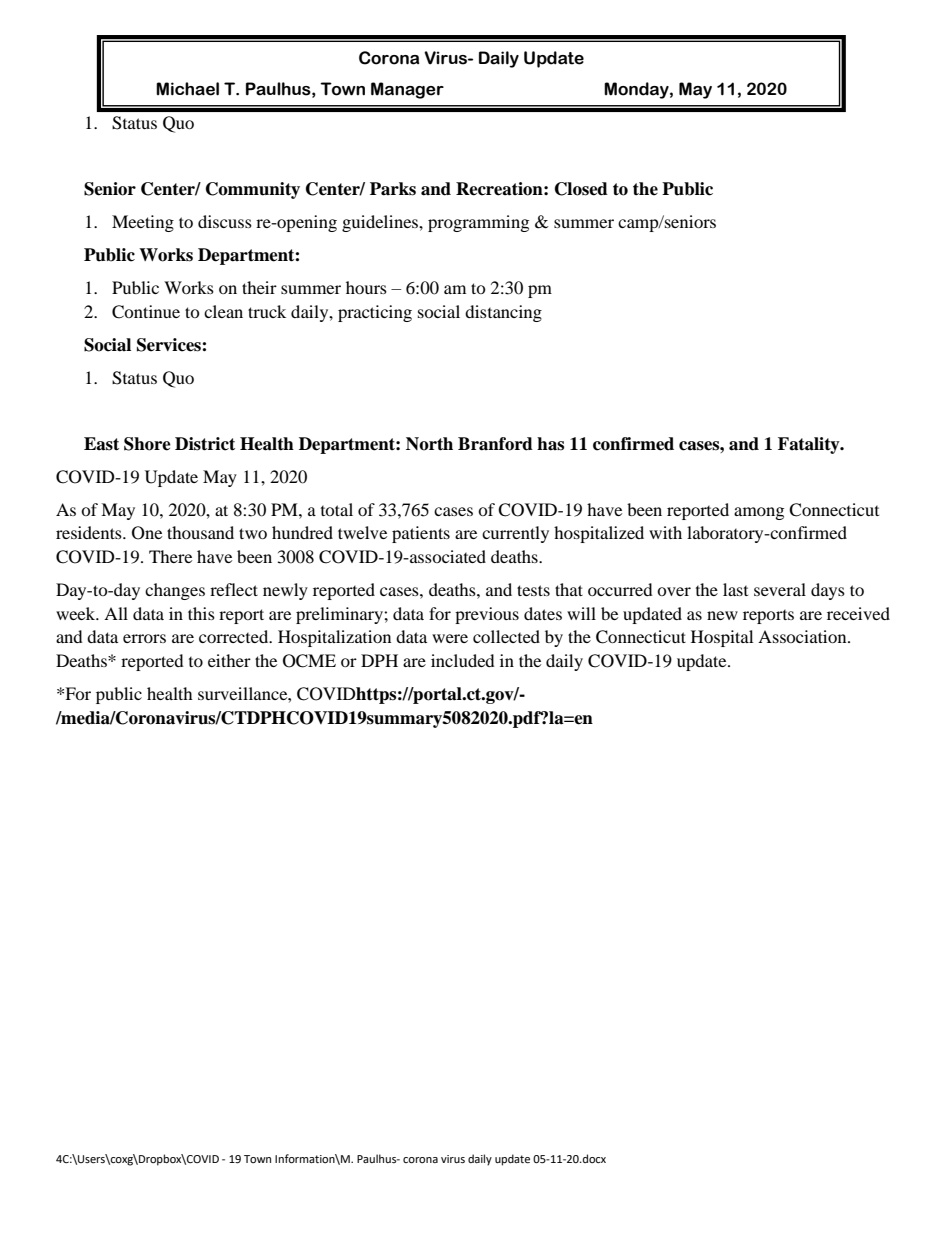 The image size is (952, 1233). What do you see at coordinates (170, 345) in the screenshot?
I see `Services` at bounding box center [170, 345].
